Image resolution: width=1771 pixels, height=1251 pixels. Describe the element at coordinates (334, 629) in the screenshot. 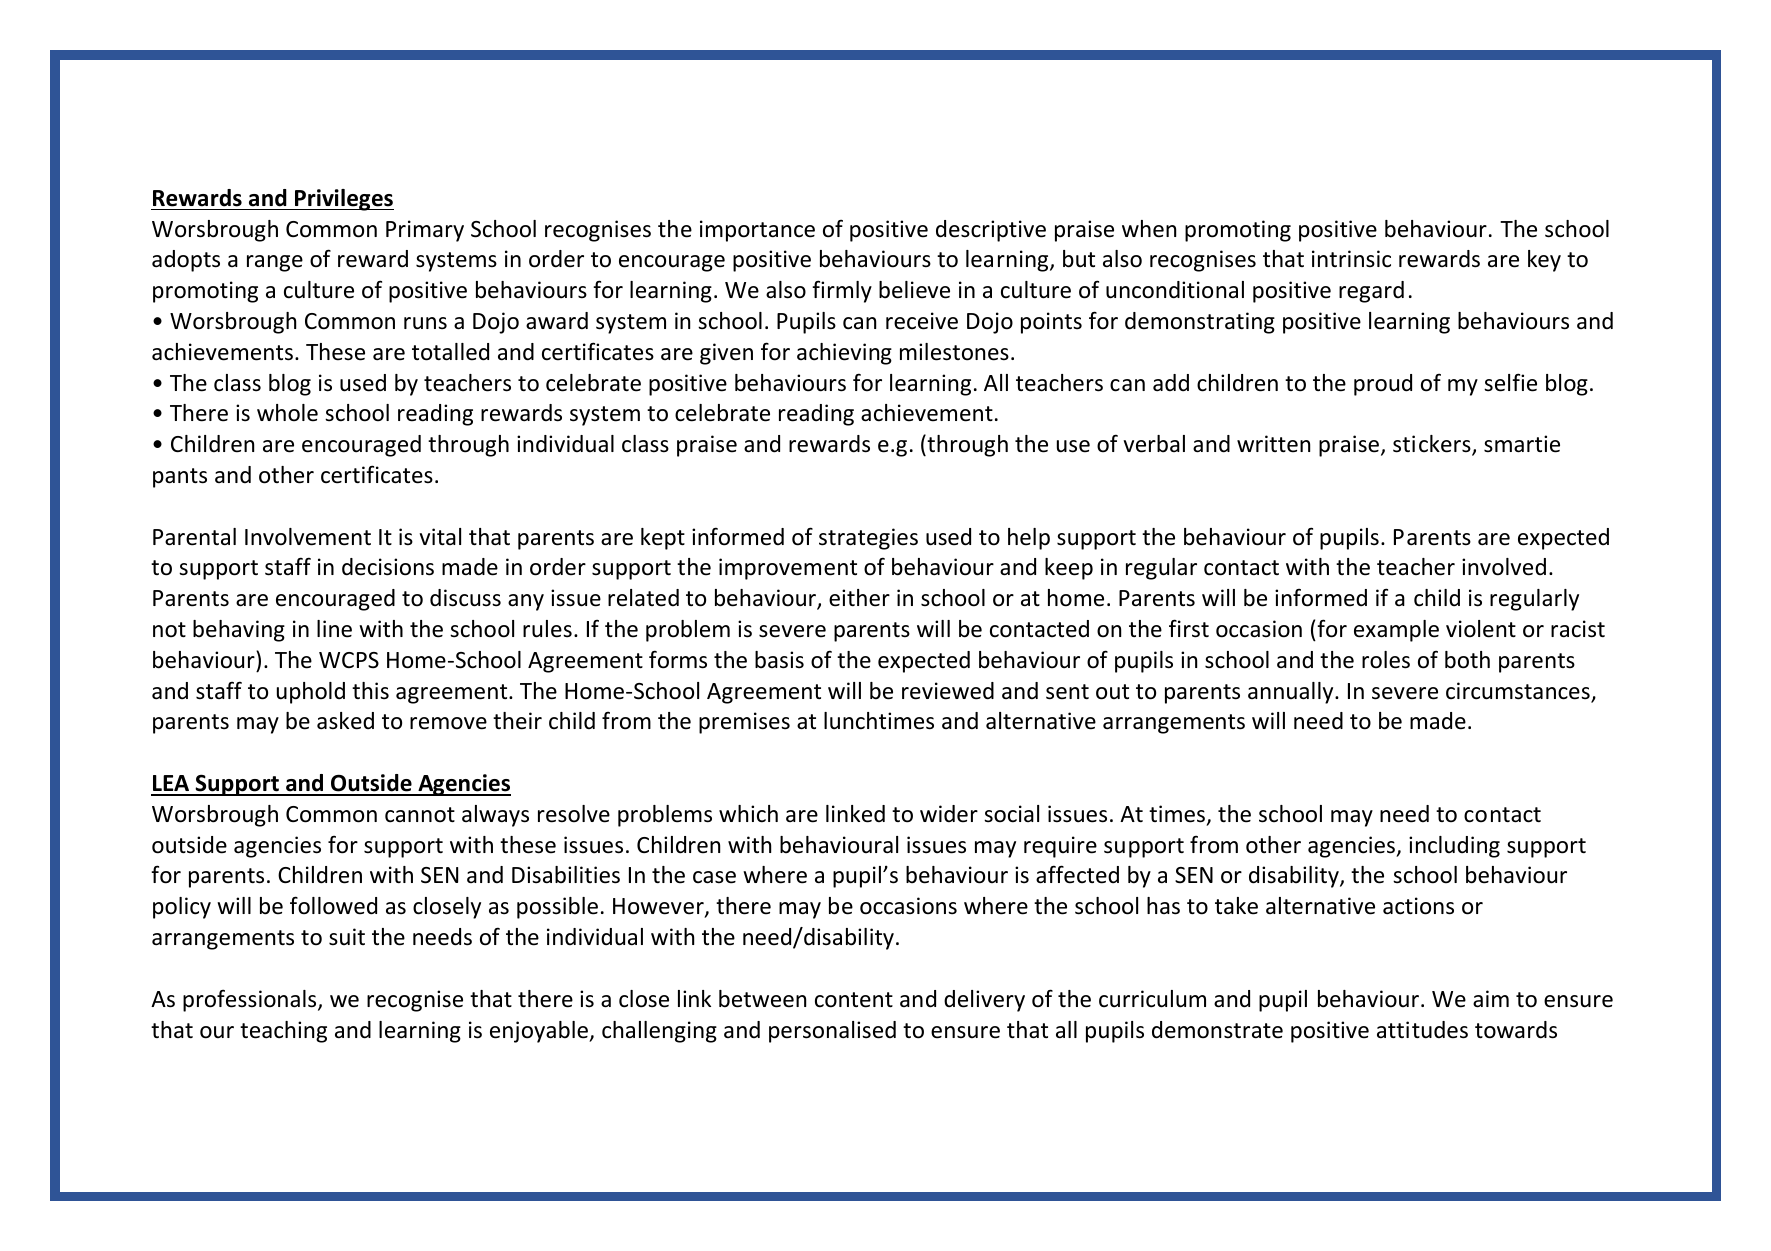

I see `line` at that location.
